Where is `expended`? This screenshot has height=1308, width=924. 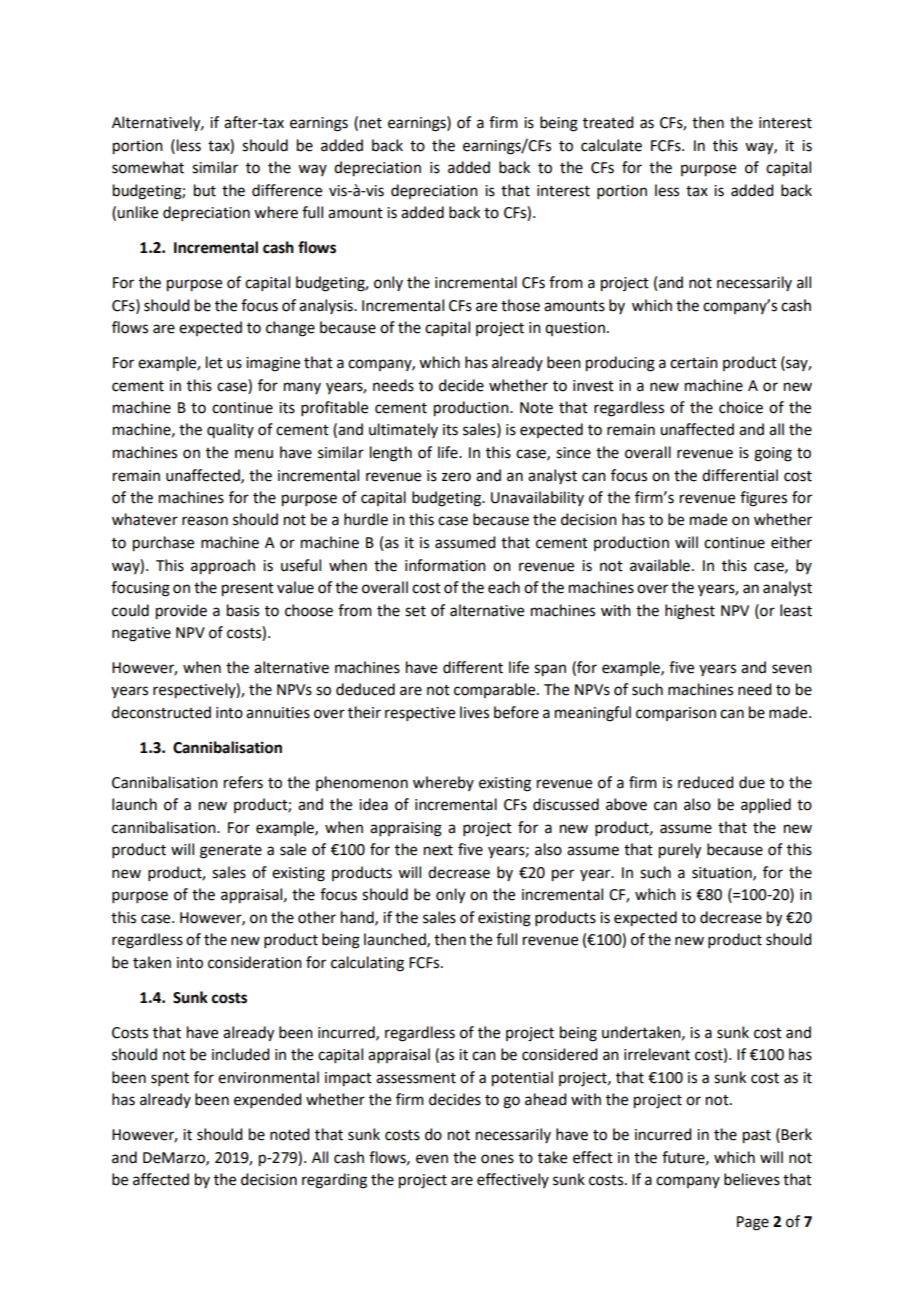 expended is located at coordinates (267, 1100).
